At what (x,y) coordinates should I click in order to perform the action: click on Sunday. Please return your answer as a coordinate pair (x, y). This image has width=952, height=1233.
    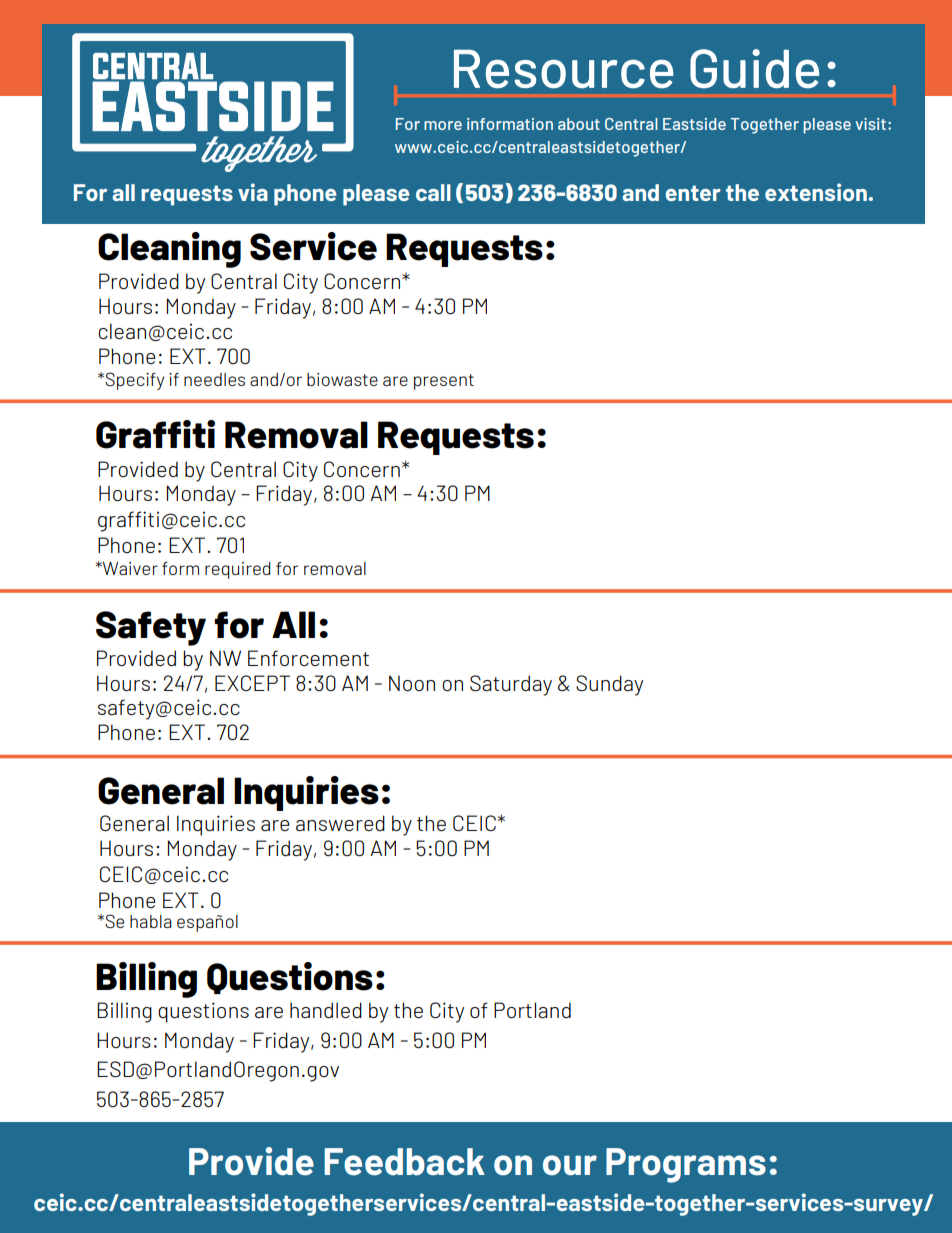
    Looking at the image, I should click on (609, 685).
